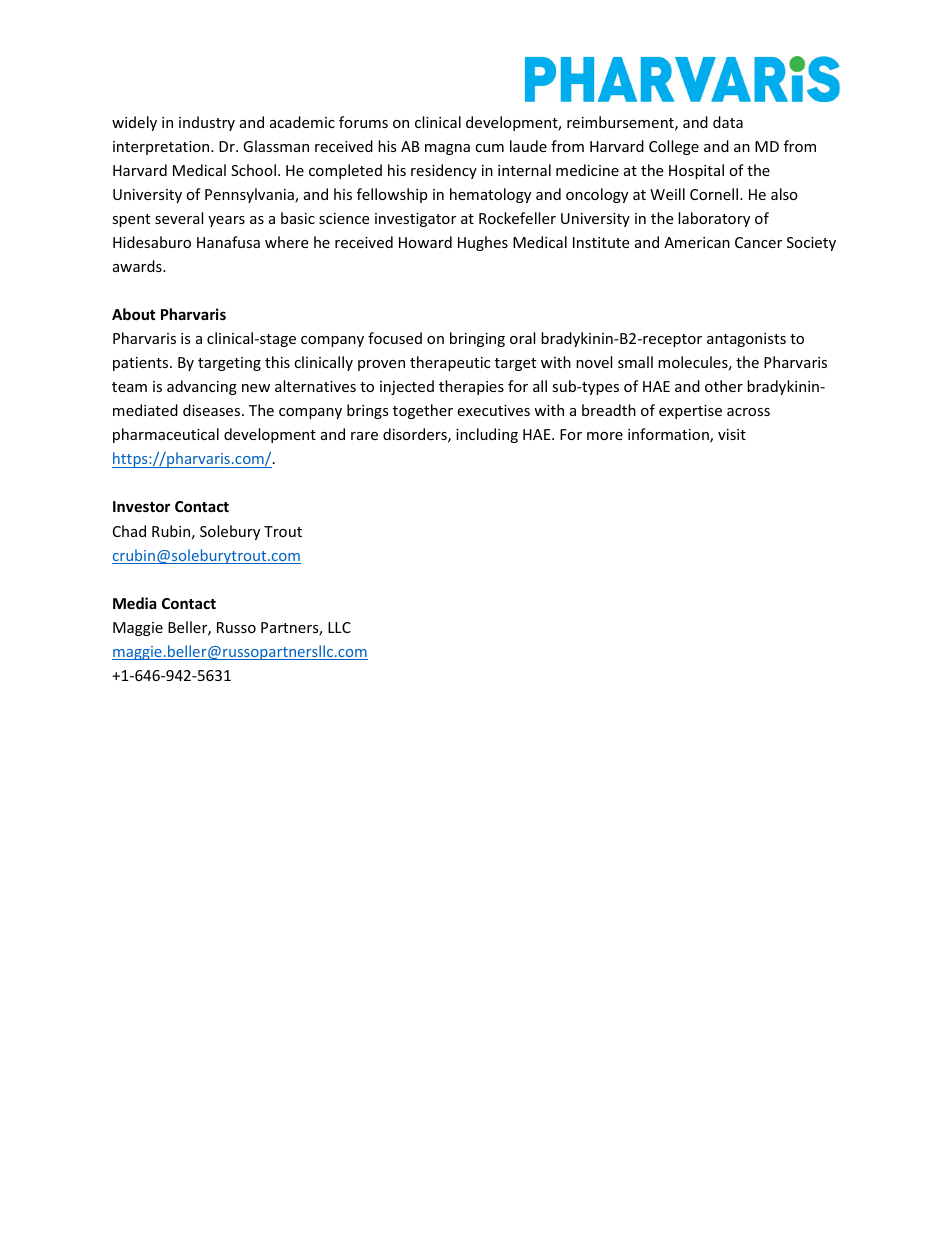 The height and width of the screenshot is (1233, 952). Describe the element at coordinates (450, 363) in the screenshot. I see `therapeutic` at that location.
